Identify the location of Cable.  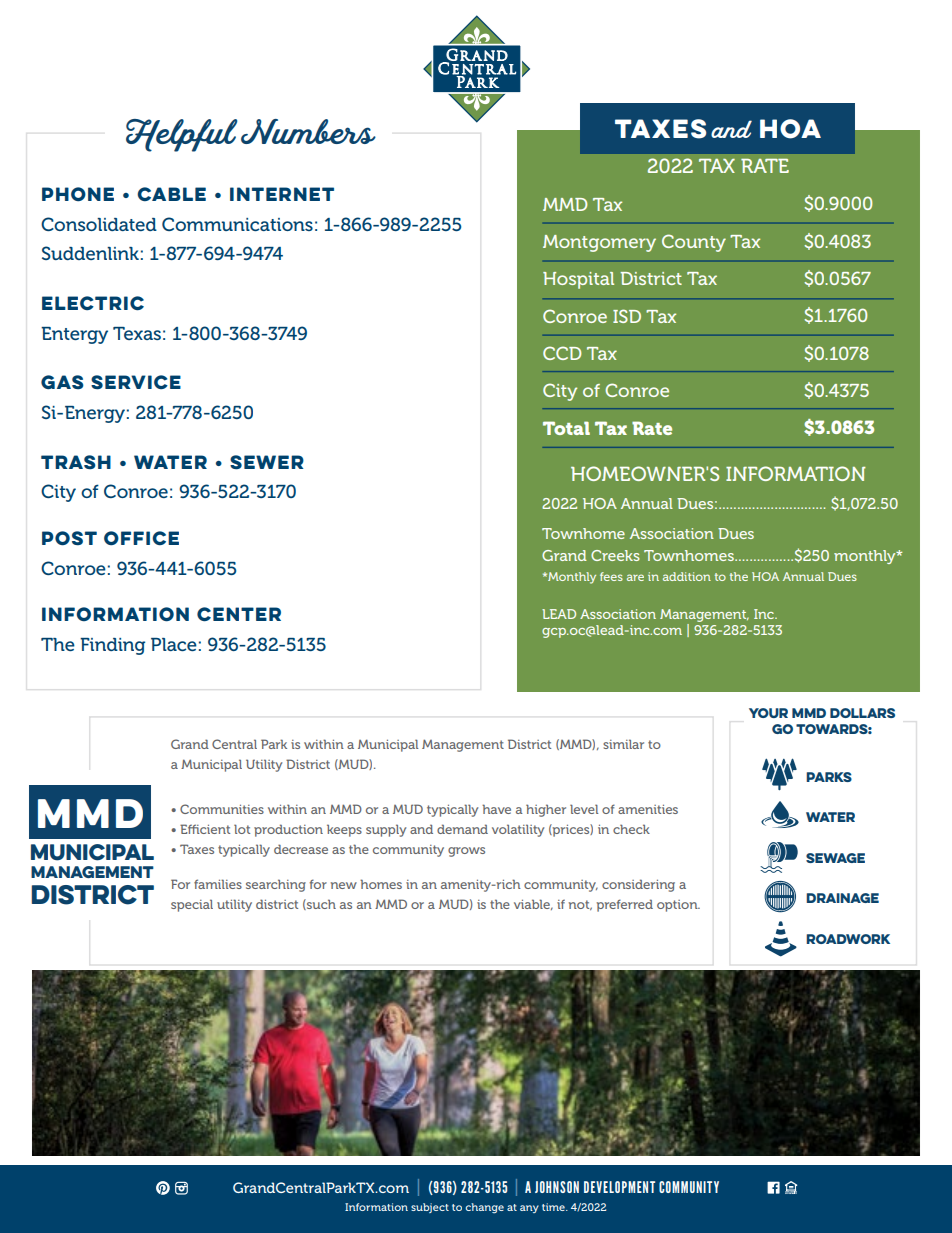
(171, 194).
